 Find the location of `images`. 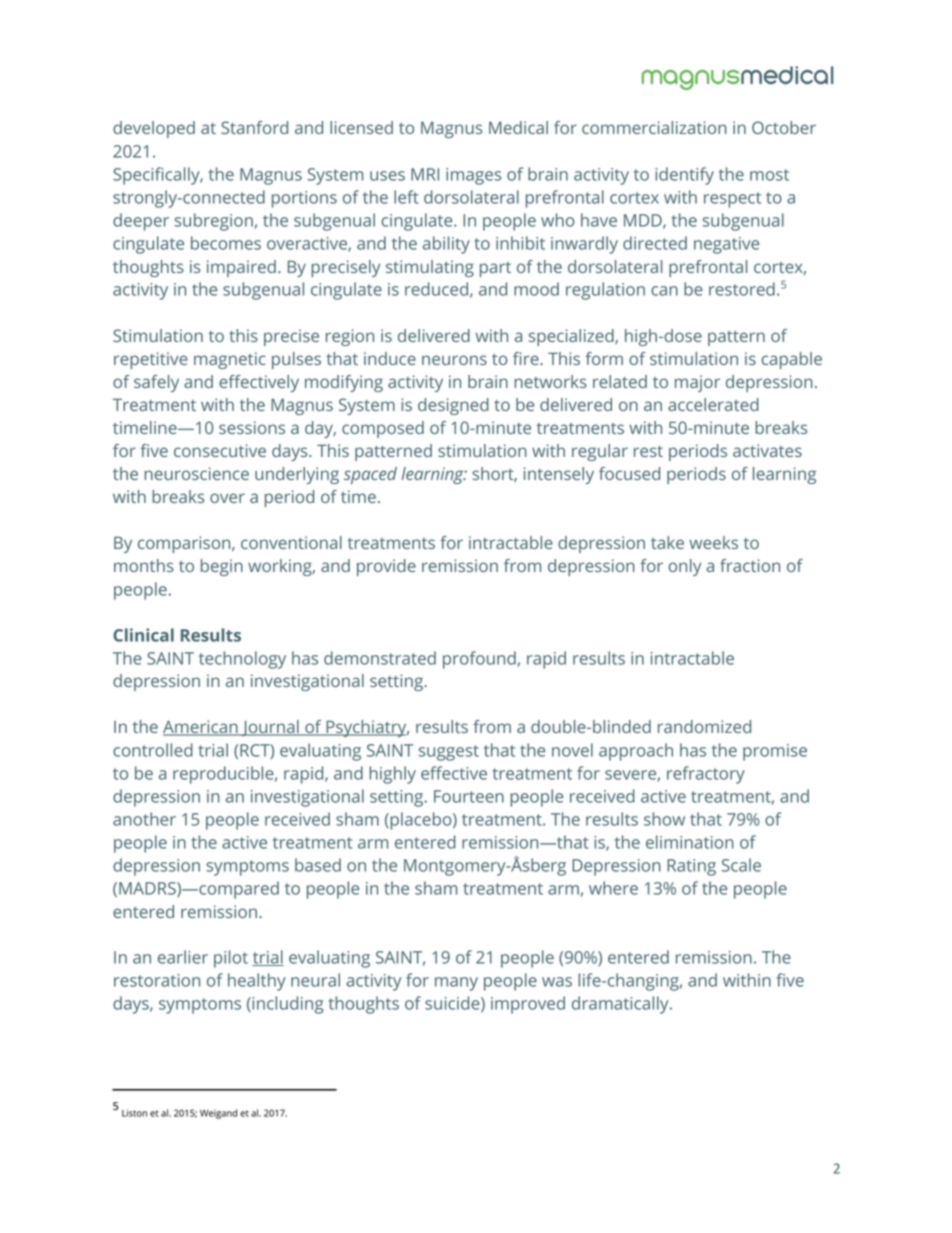

images is located at coordinates (473, 176).
